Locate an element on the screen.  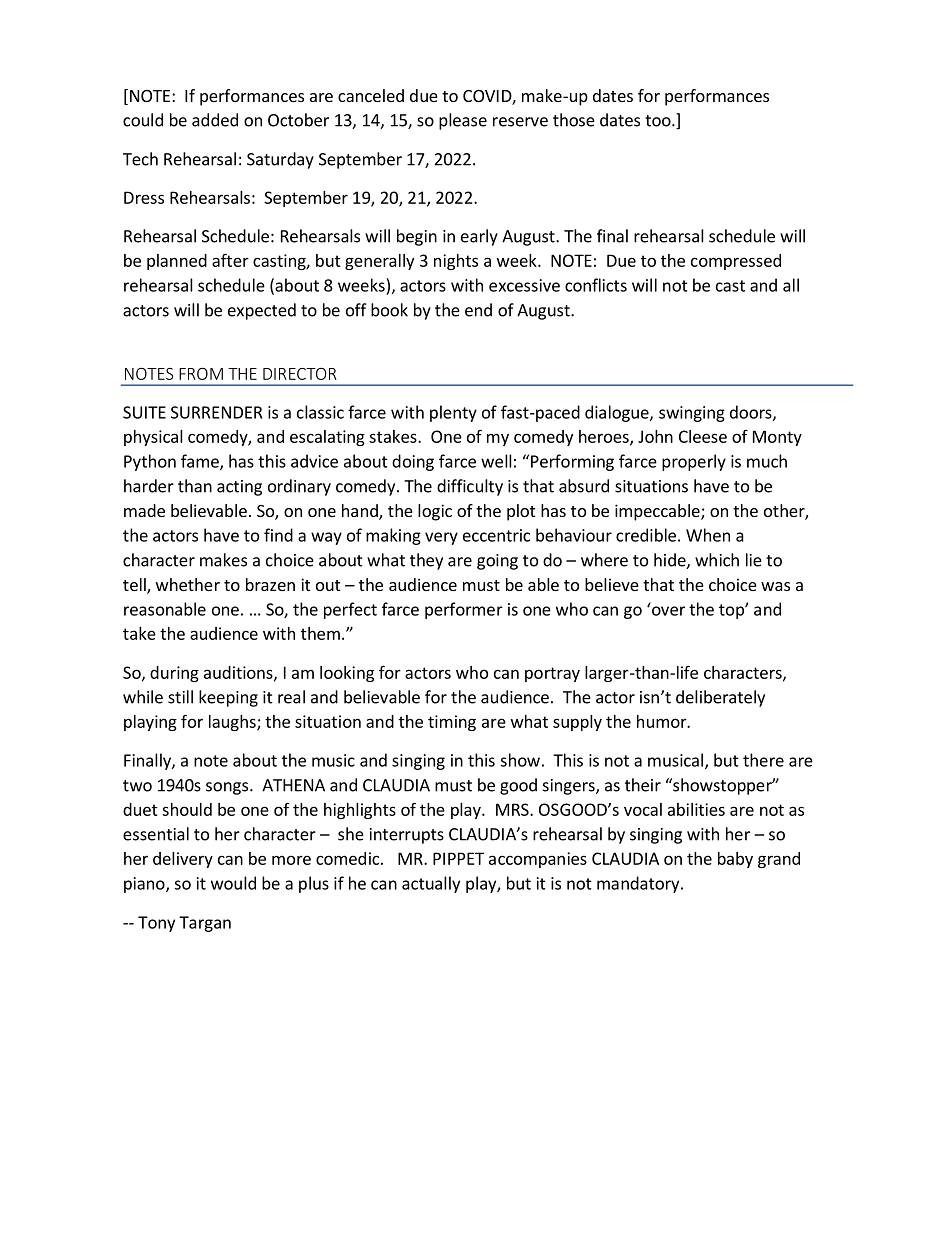
acting is located at coordinates (239, 488).
